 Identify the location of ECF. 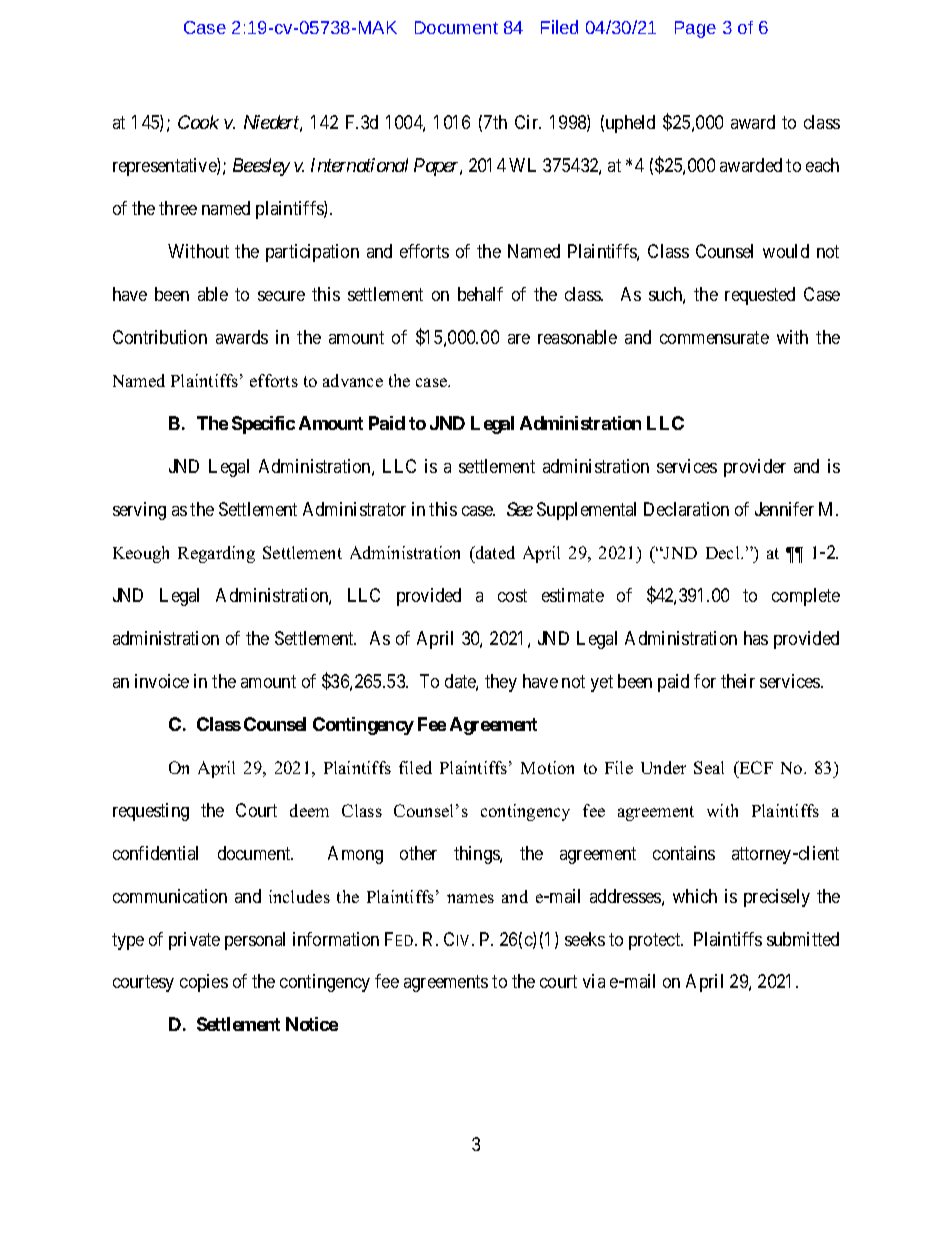
(755, 767).
